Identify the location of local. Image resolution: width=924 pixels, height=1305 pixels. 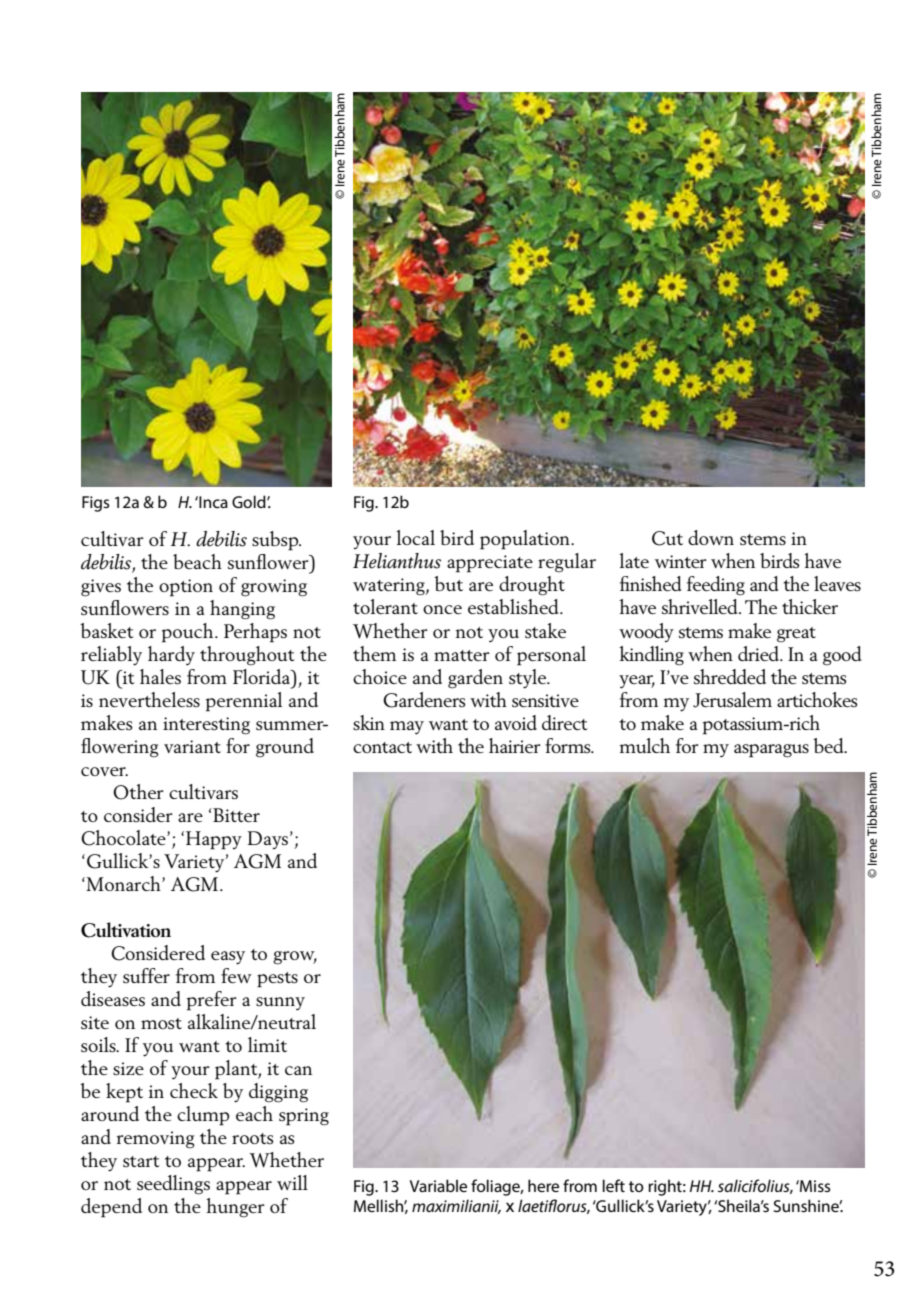
(415, 537).
